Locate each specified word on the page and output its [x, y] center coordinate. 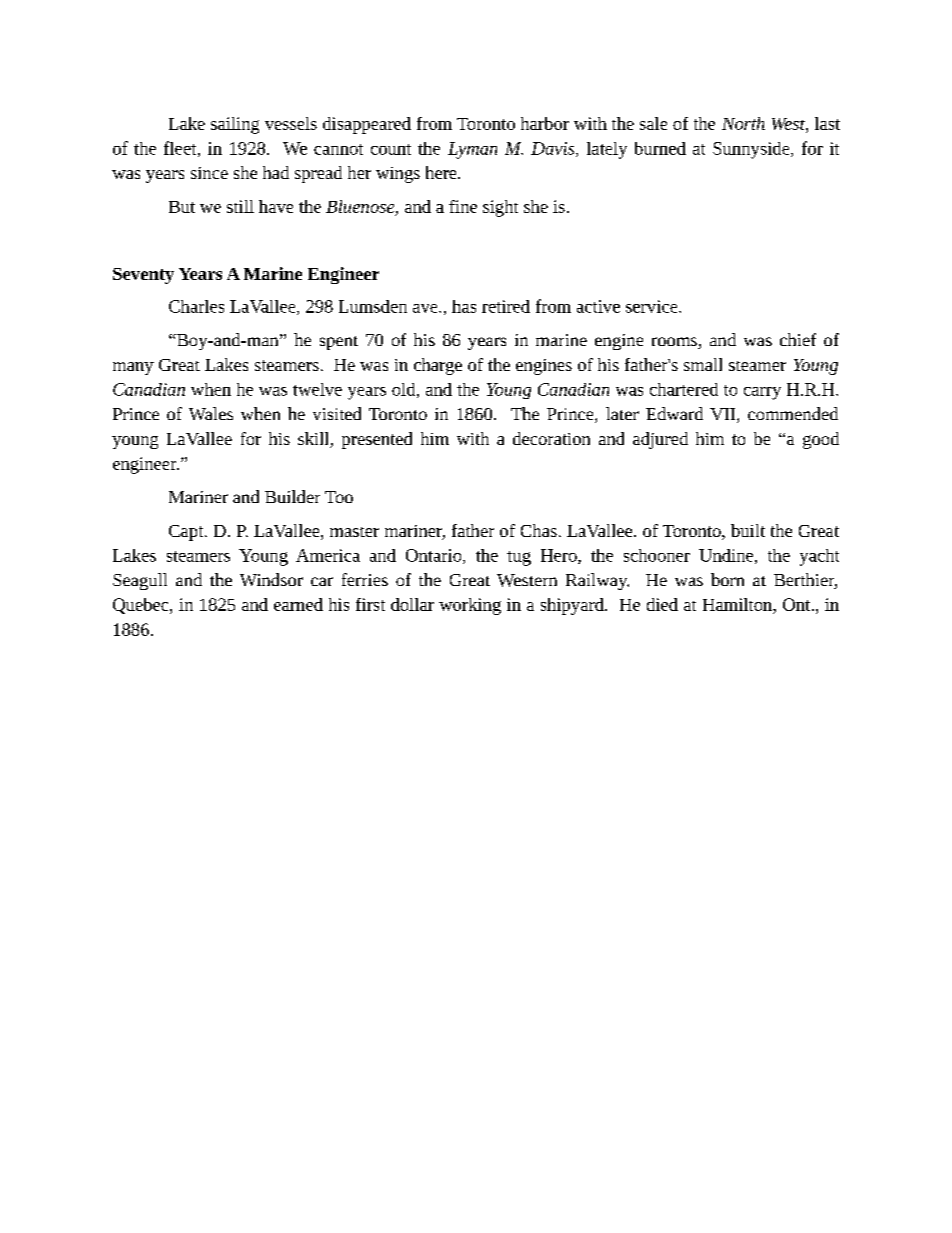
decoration [551, 438]
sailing [235, 125]
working [470, 606]
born [727, 579]
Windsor [271, 579]
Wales [211, 413]
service [653, 306]
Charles [196, 306]
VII [724, 415]
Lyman [472, 150]
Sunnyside [752, 150]
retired [506, 306]
